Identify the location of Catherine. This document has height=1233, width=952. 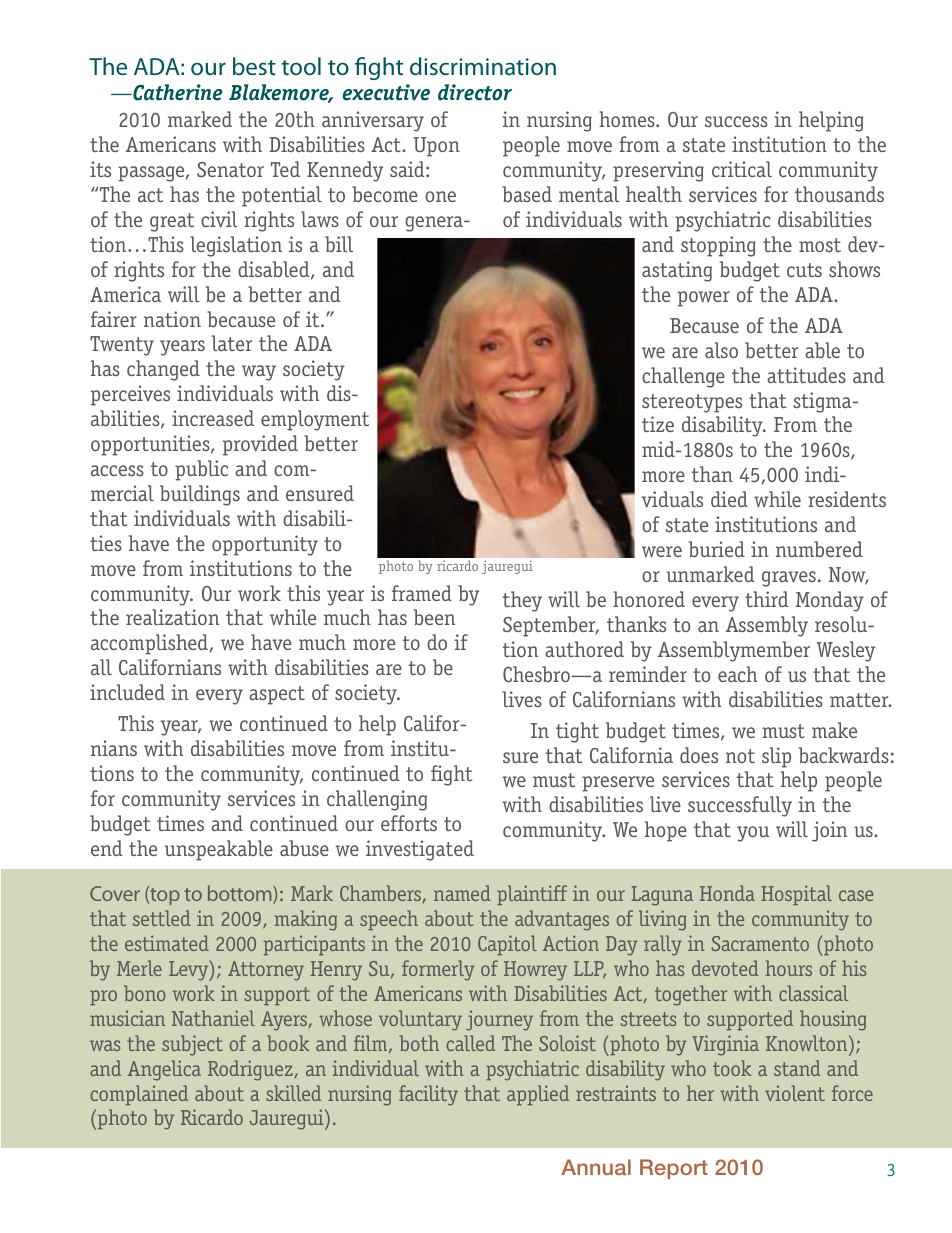
(176, 92).
